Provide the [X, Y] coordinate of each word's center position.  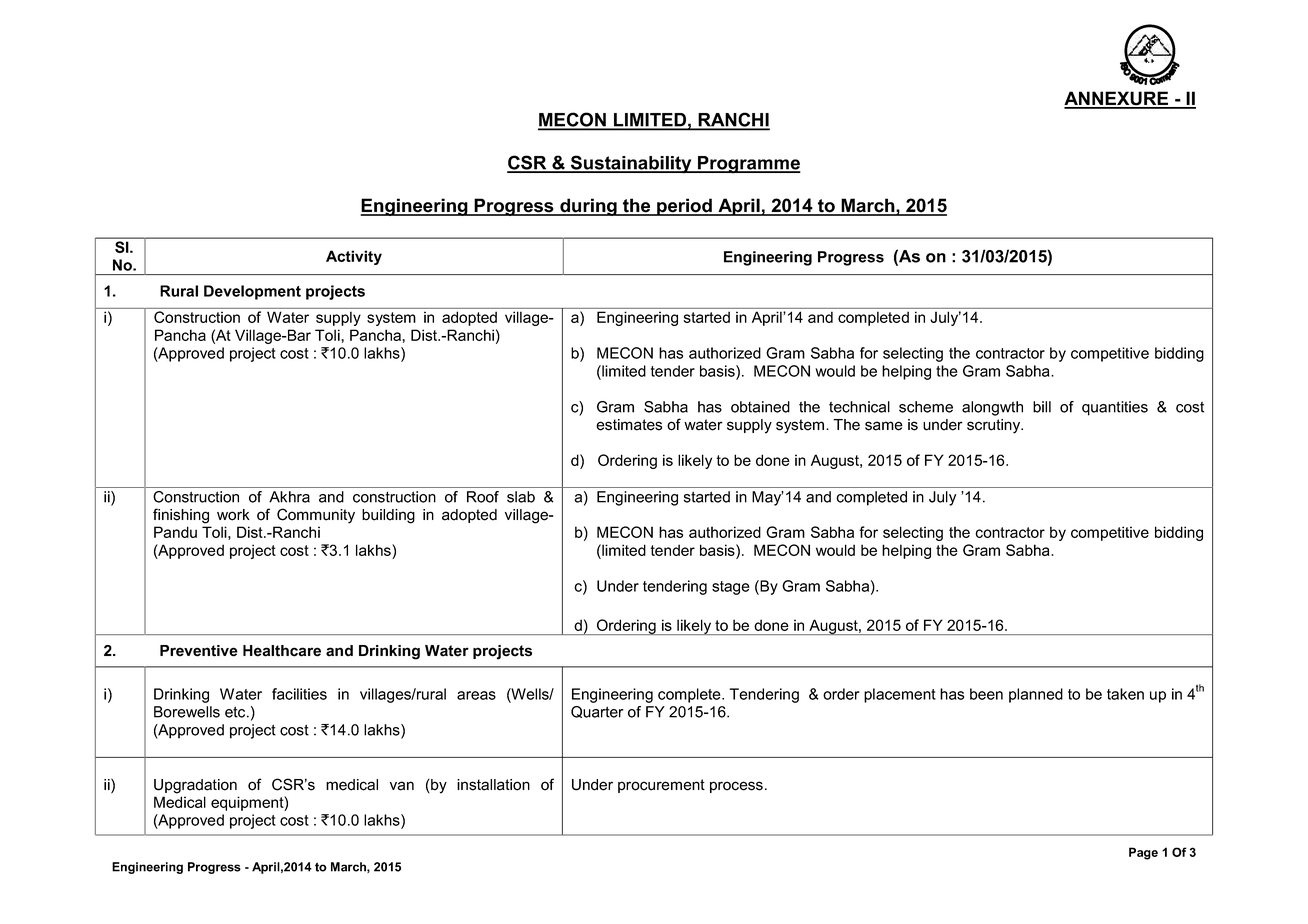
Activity [354, 257]
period [684, 207]
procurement [661, 786]
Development [252, 292]
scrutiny [995, 426]
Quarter [597, 712]
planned [1036, 695]
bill [1042, 407]
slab [521, 497]
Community [316, 516]
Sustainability [631, 164]
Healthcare [282, 651]
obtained [760, 407]
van [402, 786]
